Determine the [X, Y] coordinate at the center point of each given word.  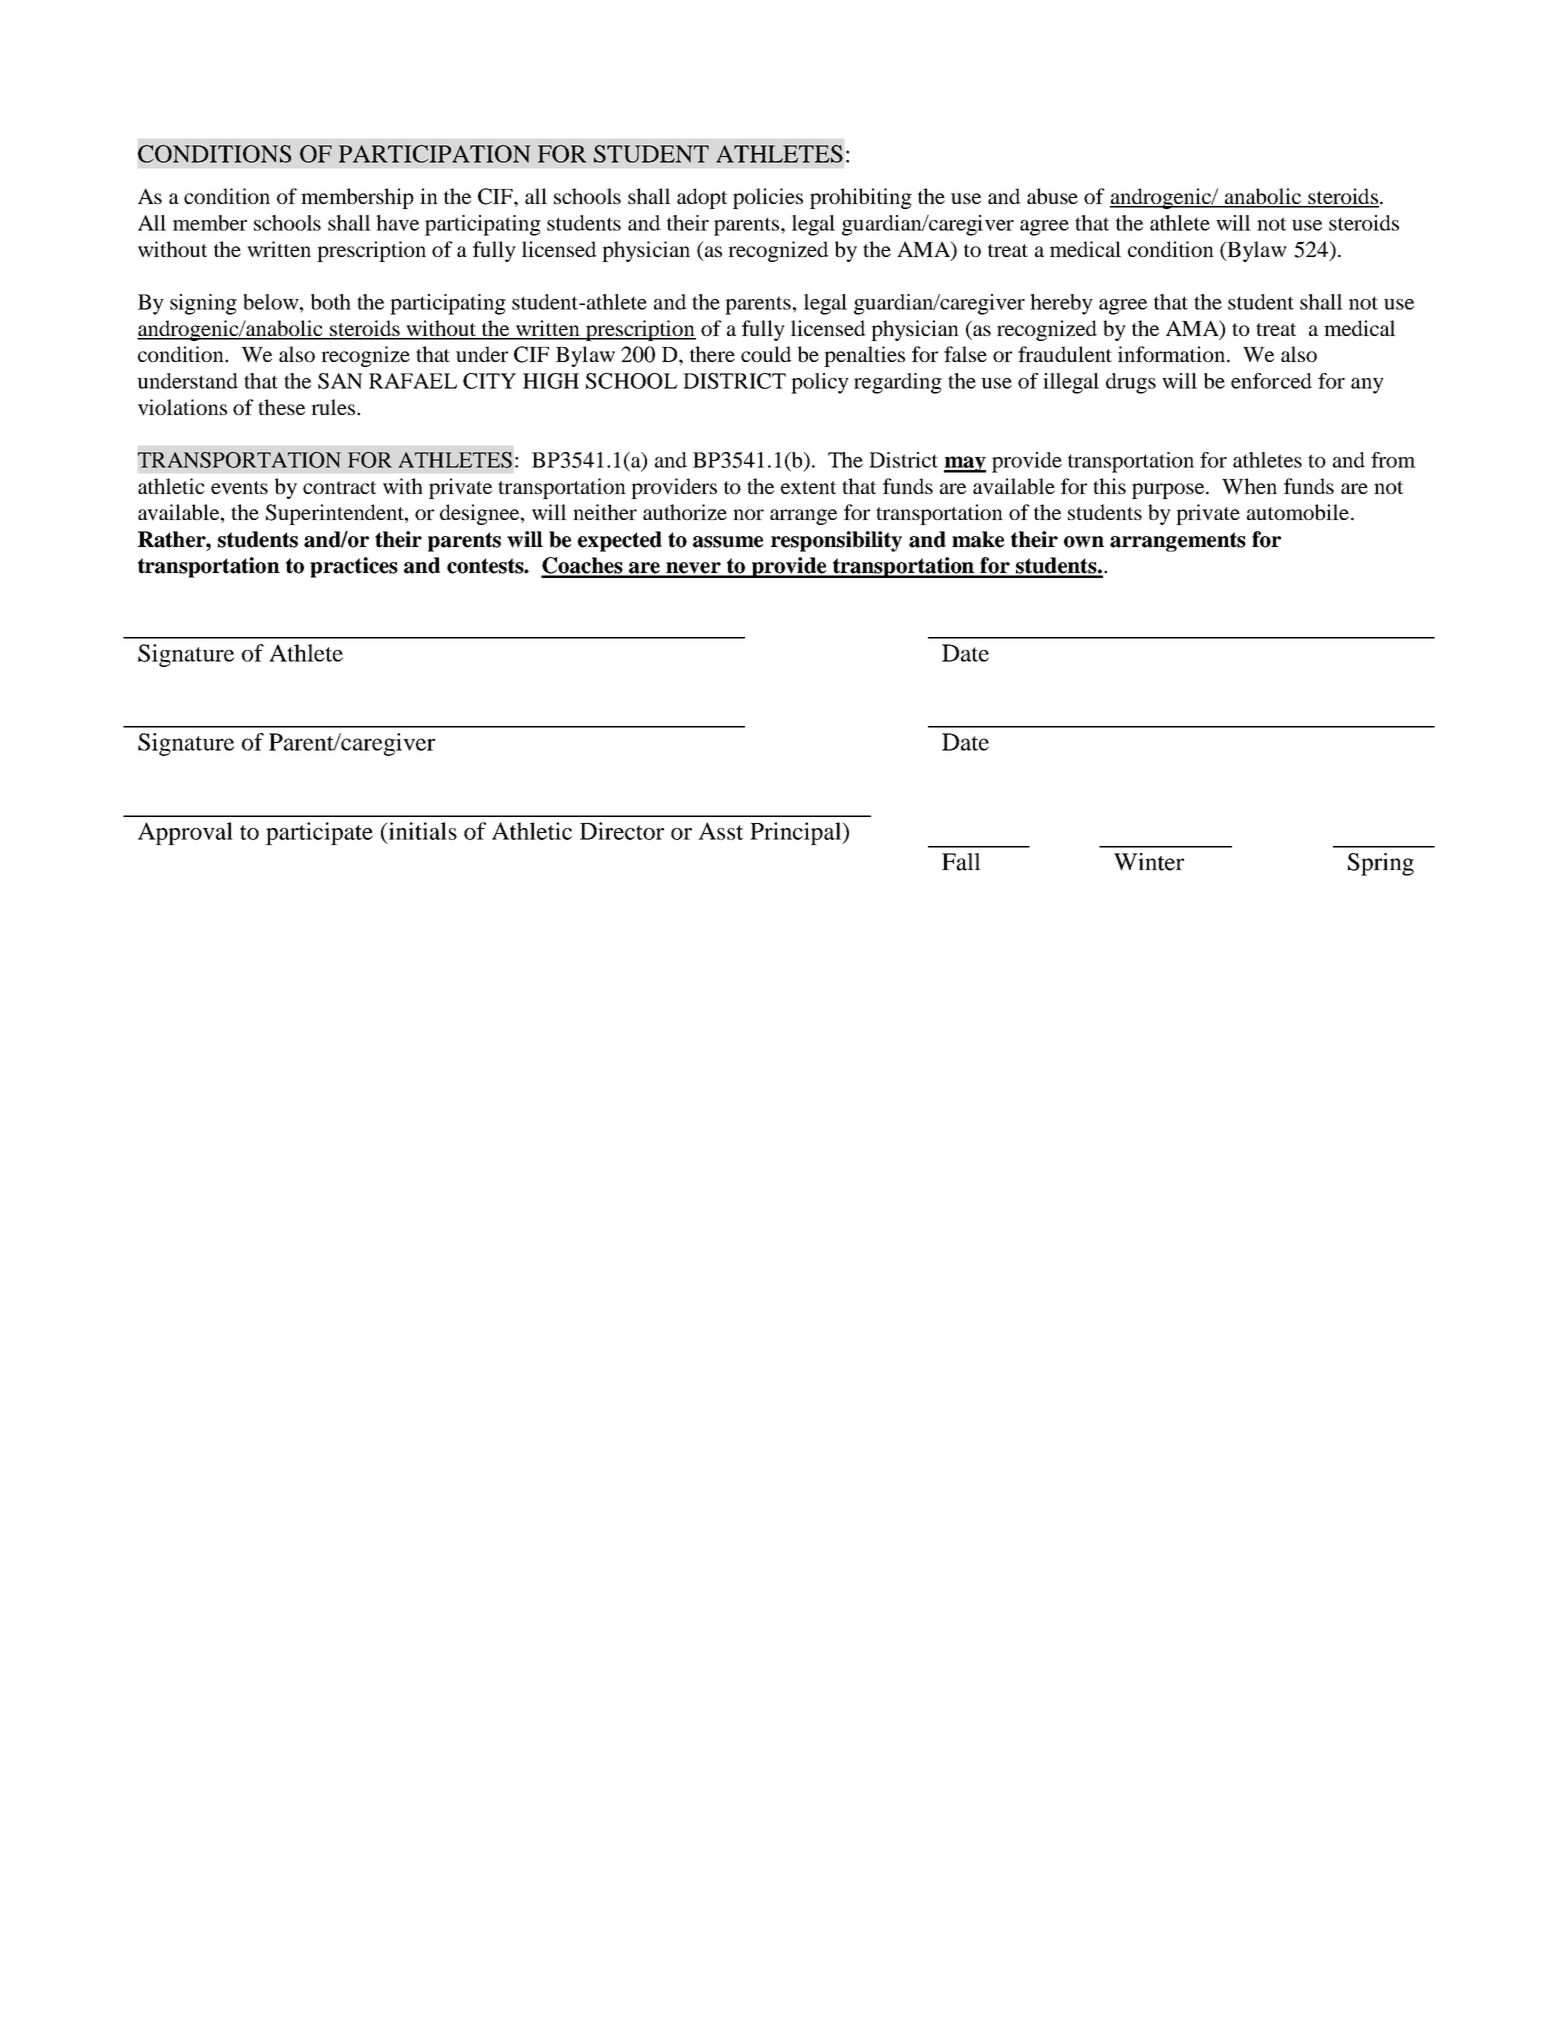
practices [354, 567]
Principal [797, 833]
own [1084, 542]
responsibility [836, 541]
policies [768, 198]
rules [334, 407]
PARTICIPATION [434, 154]
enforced [1271, 381]
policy [820, 383]
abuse [1052, 196]
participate [319, 833]
